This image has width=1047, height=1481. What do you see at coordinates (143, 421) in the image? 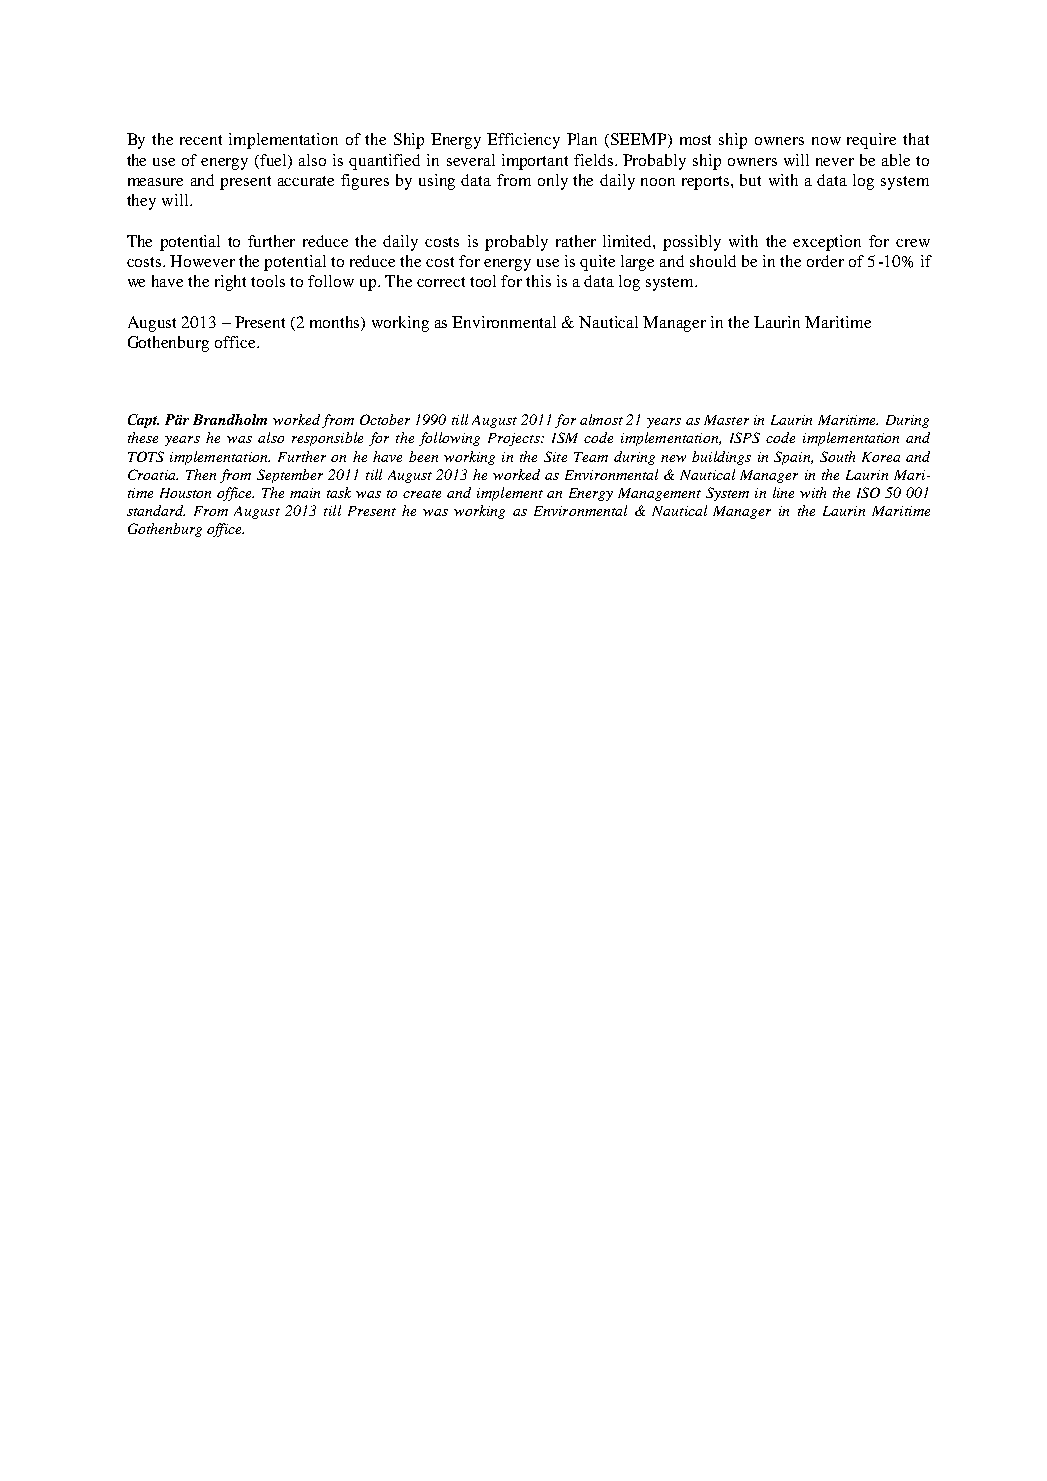
I see `Capt` at bounding box center [143, 421].
